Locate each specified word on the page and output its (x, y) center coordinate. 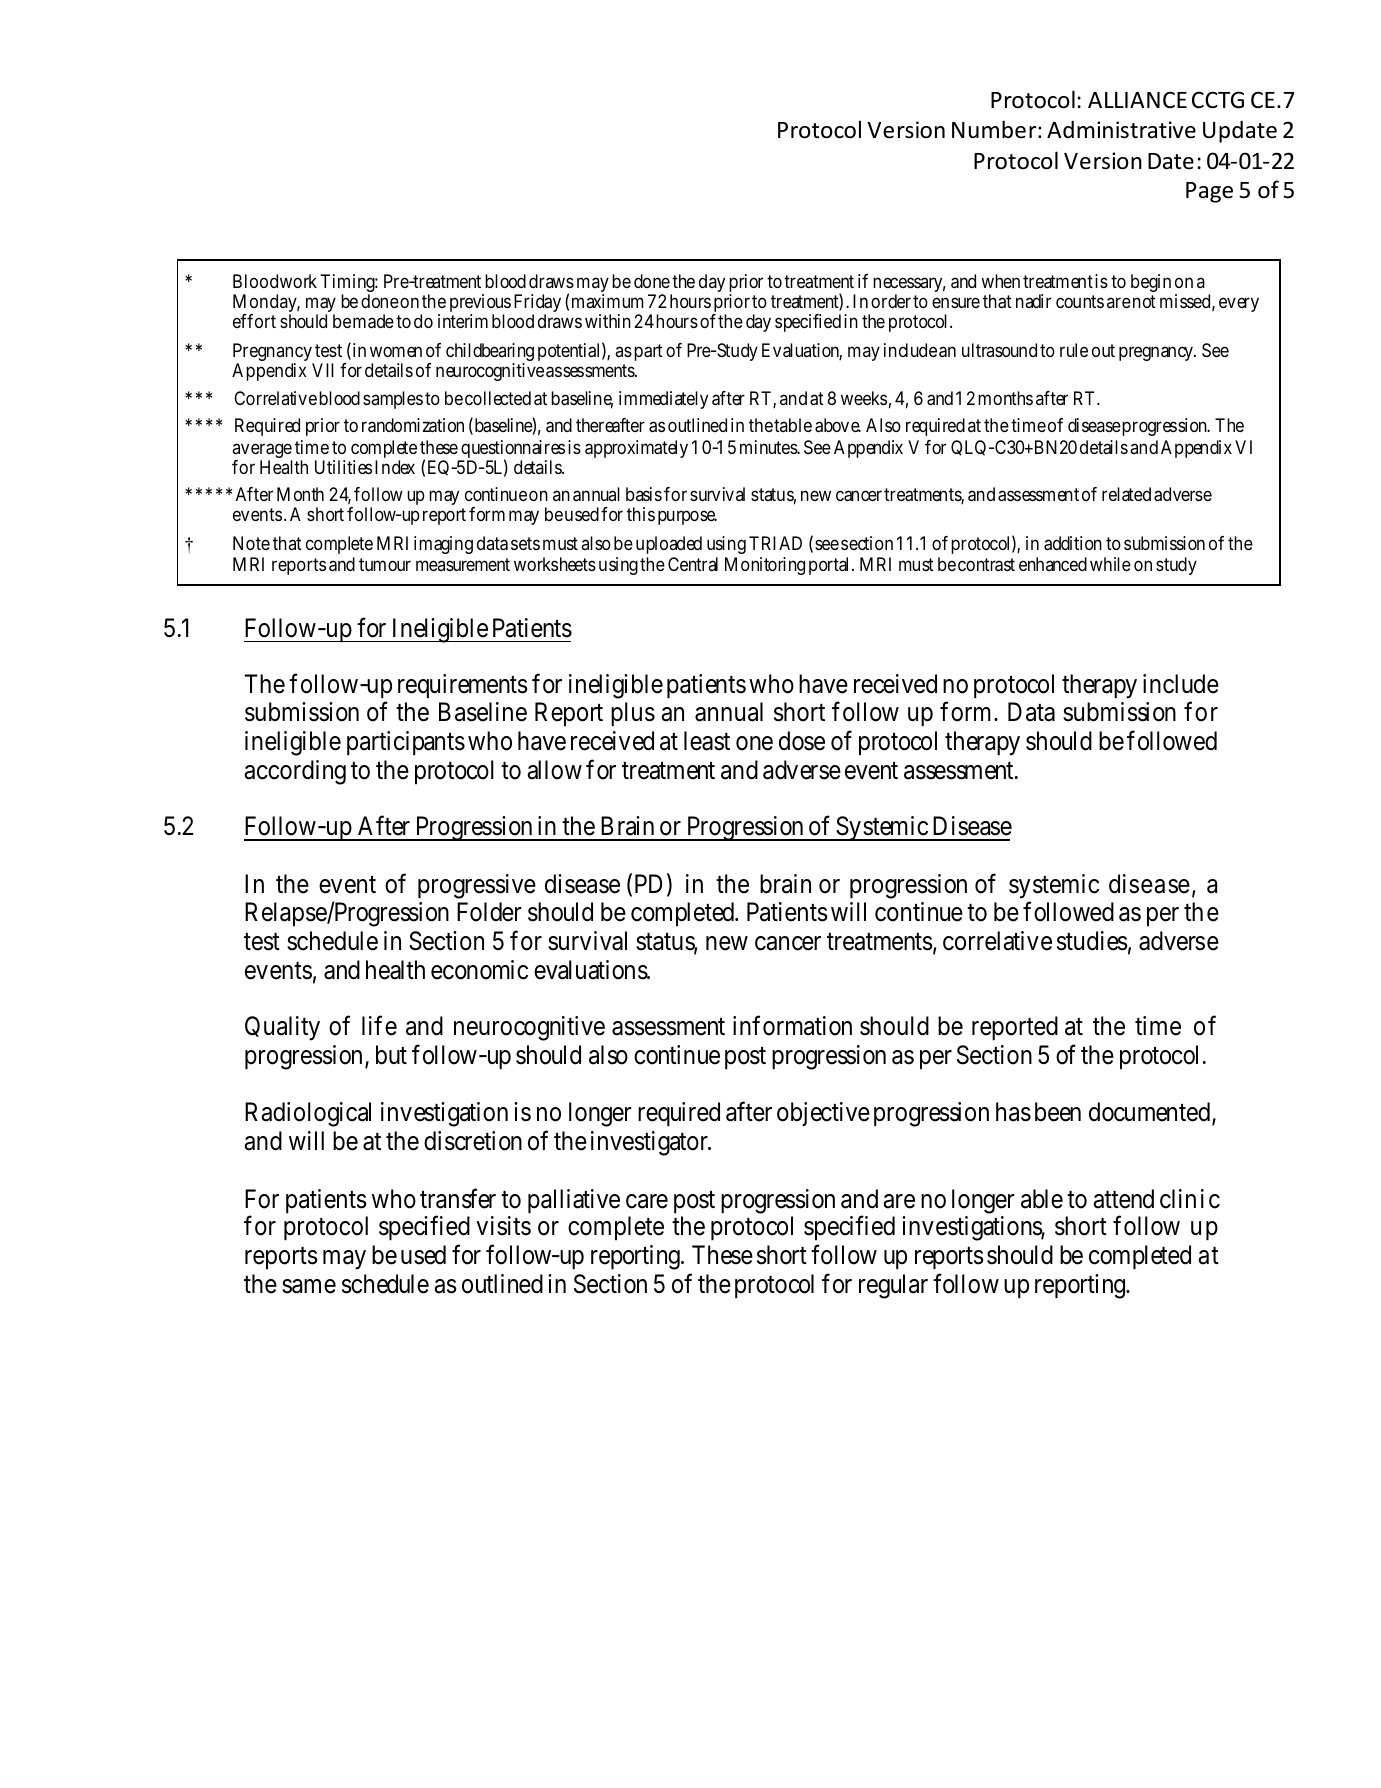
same (309, 1286)
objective (823, 1114)
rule (1074, 350)
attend (1124, 1199)
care (647, 1201)
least (707, 741)
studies (1092, 941)
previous (480, 304)
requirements (463, 686)
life (379, 1026)
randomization (413, 425)
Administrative (1121, 129)
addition (1073, 543)
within (608, 321)
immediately (663, 400)
